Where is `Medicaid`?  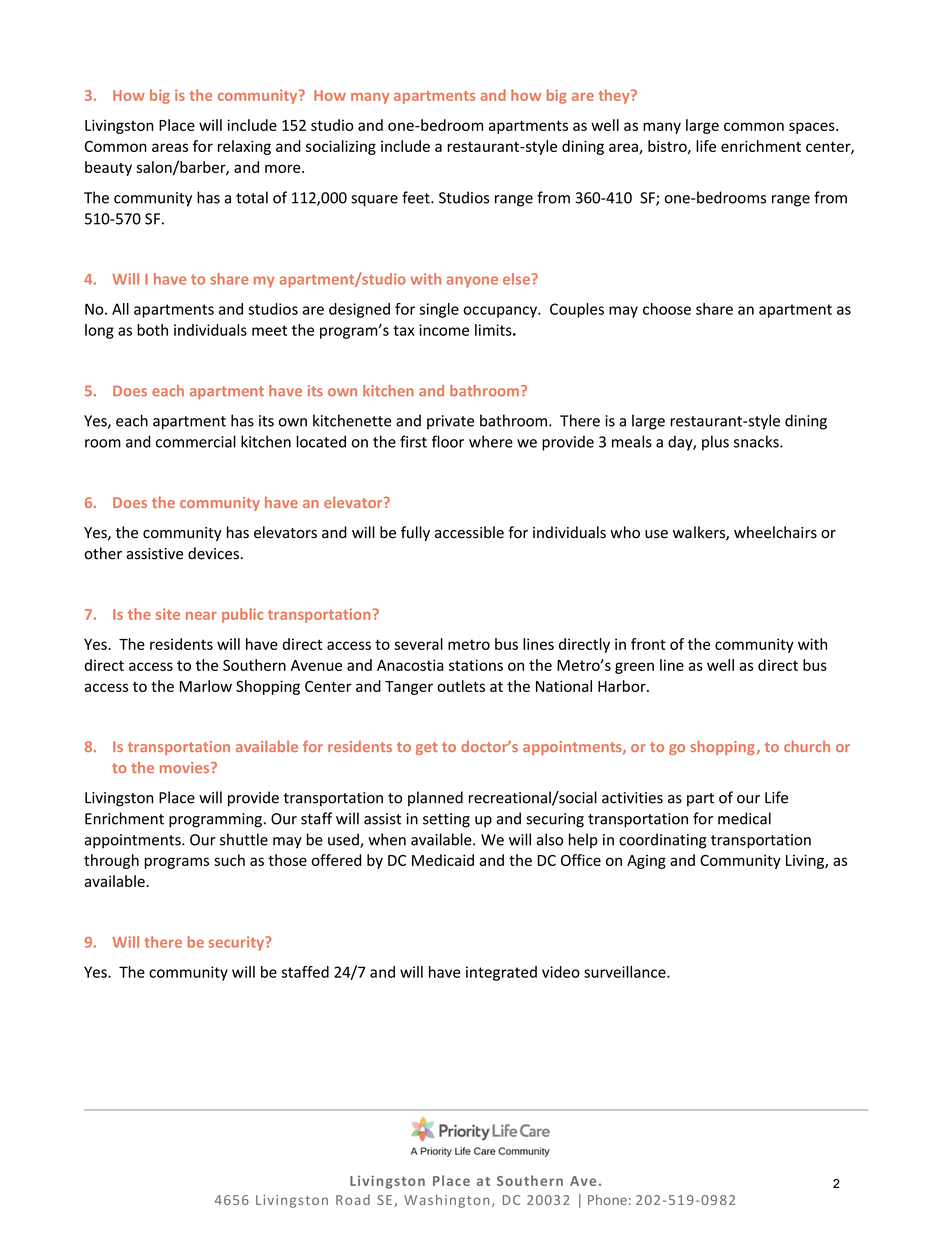
Medicaid is located at coordinates (443, 860).
